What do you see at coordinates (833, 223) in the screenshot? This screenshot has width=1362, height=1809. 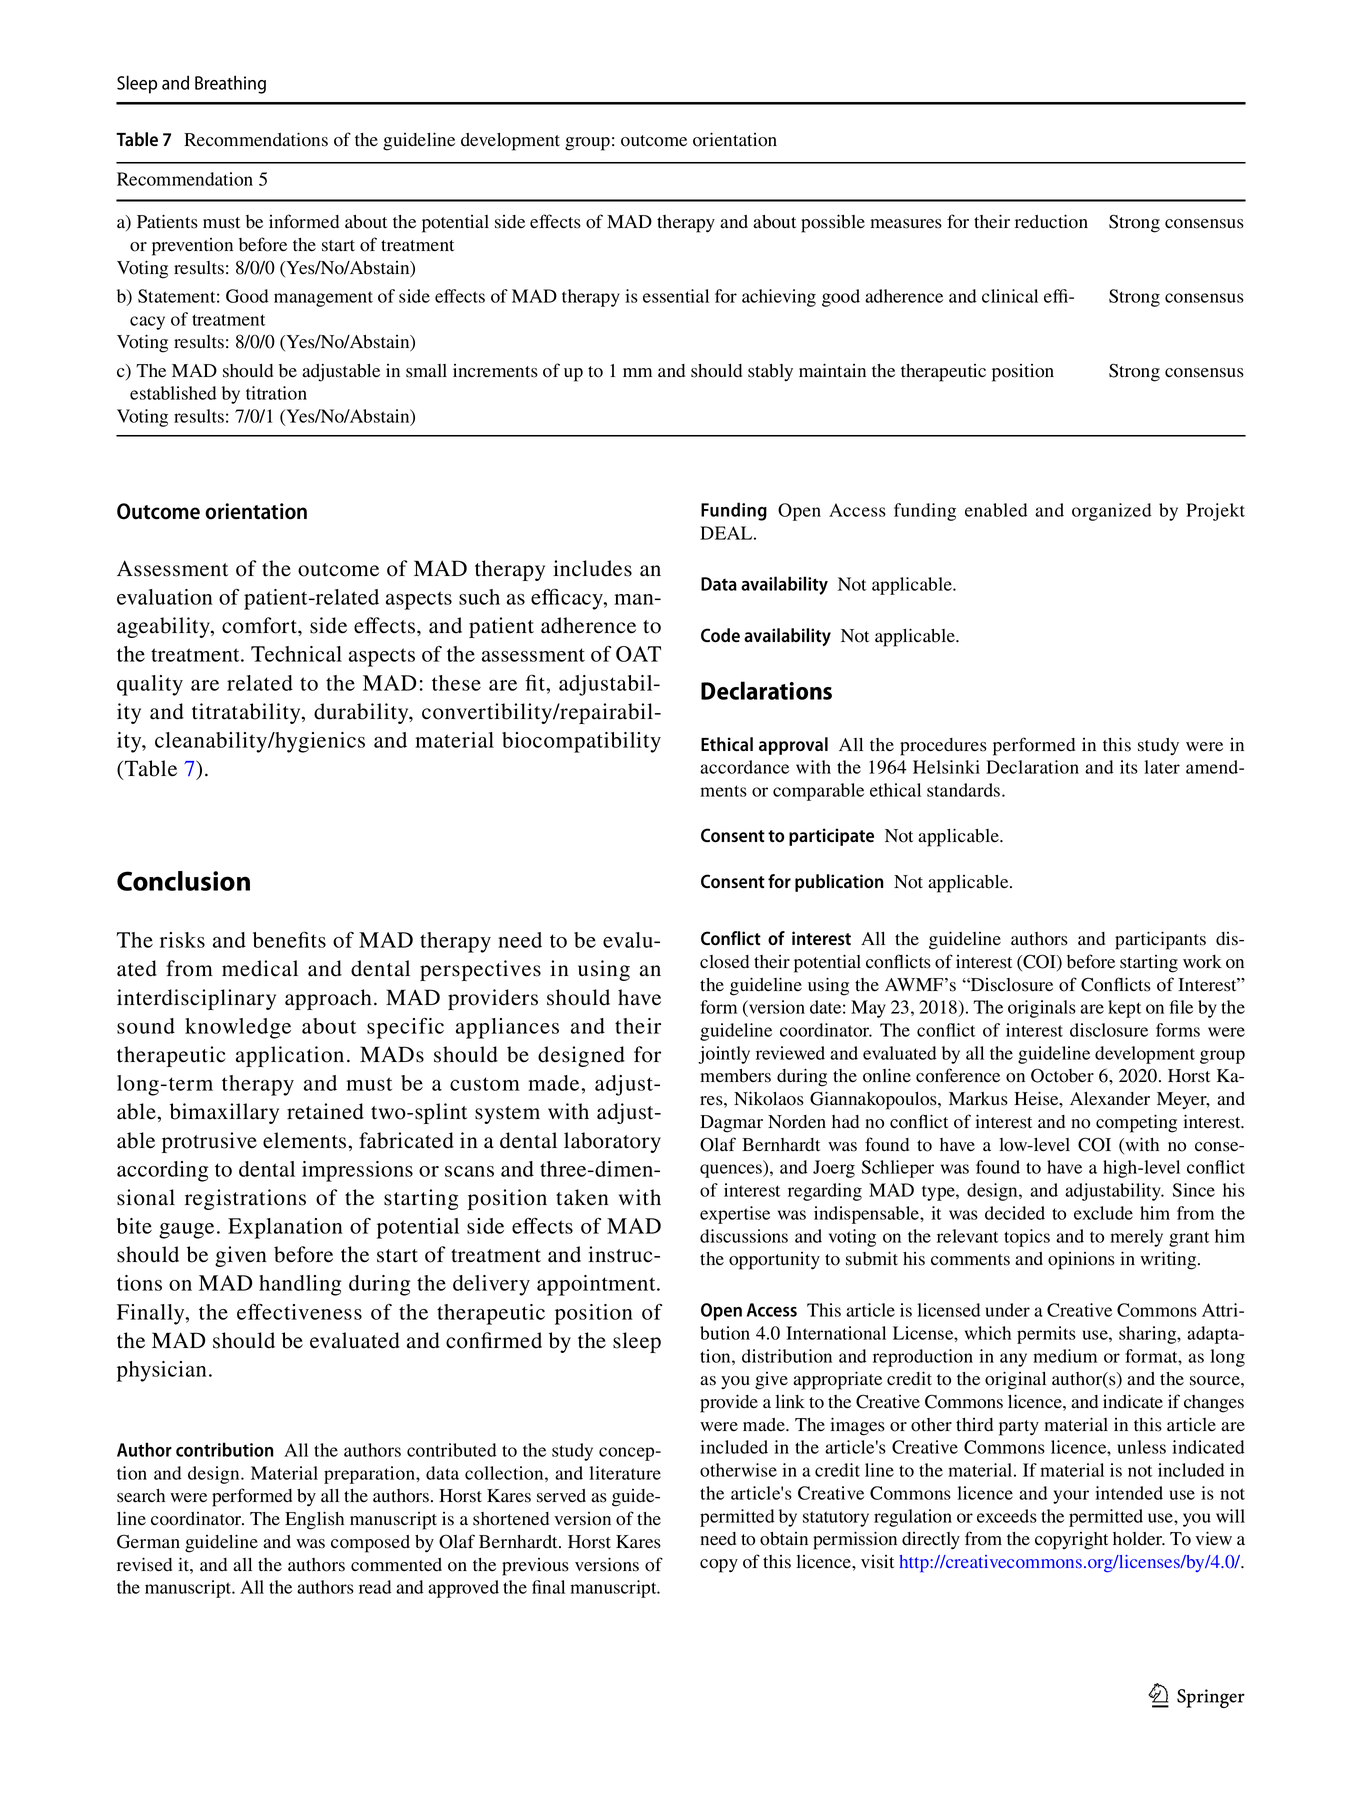 I see `possible` at bounding box center [833, 223].
